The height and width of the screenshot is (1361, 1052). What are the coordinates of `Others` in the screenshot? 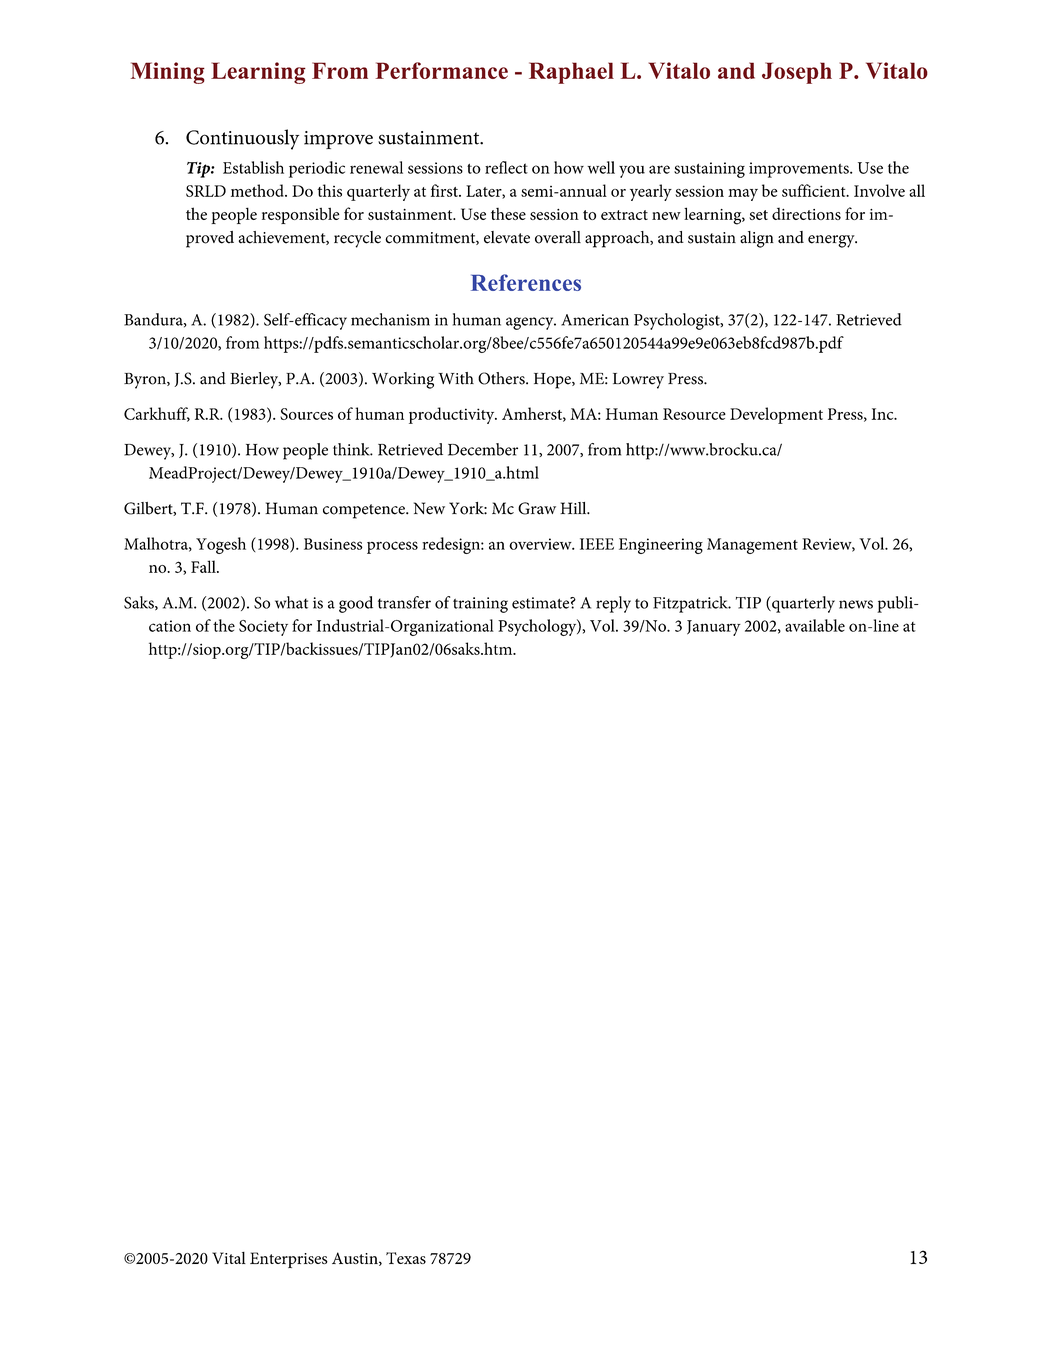 It's located at (502, 378).
